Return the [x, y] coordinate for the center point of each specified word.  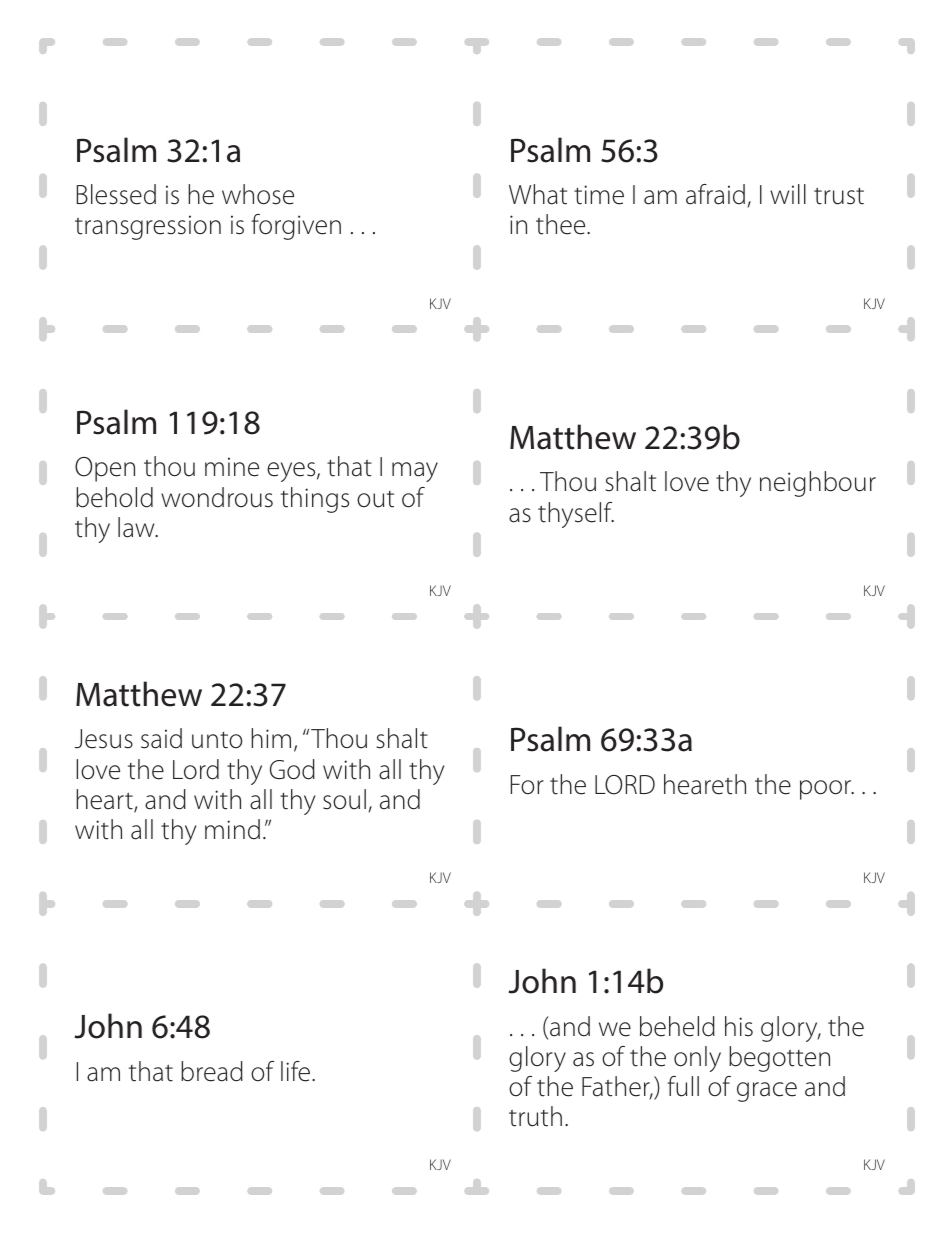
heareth [705, 784]
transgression [148, 227]
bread [212, 1071]
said [161, 738]
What [538, 194]
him [271, 738]
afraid [715, 194]
